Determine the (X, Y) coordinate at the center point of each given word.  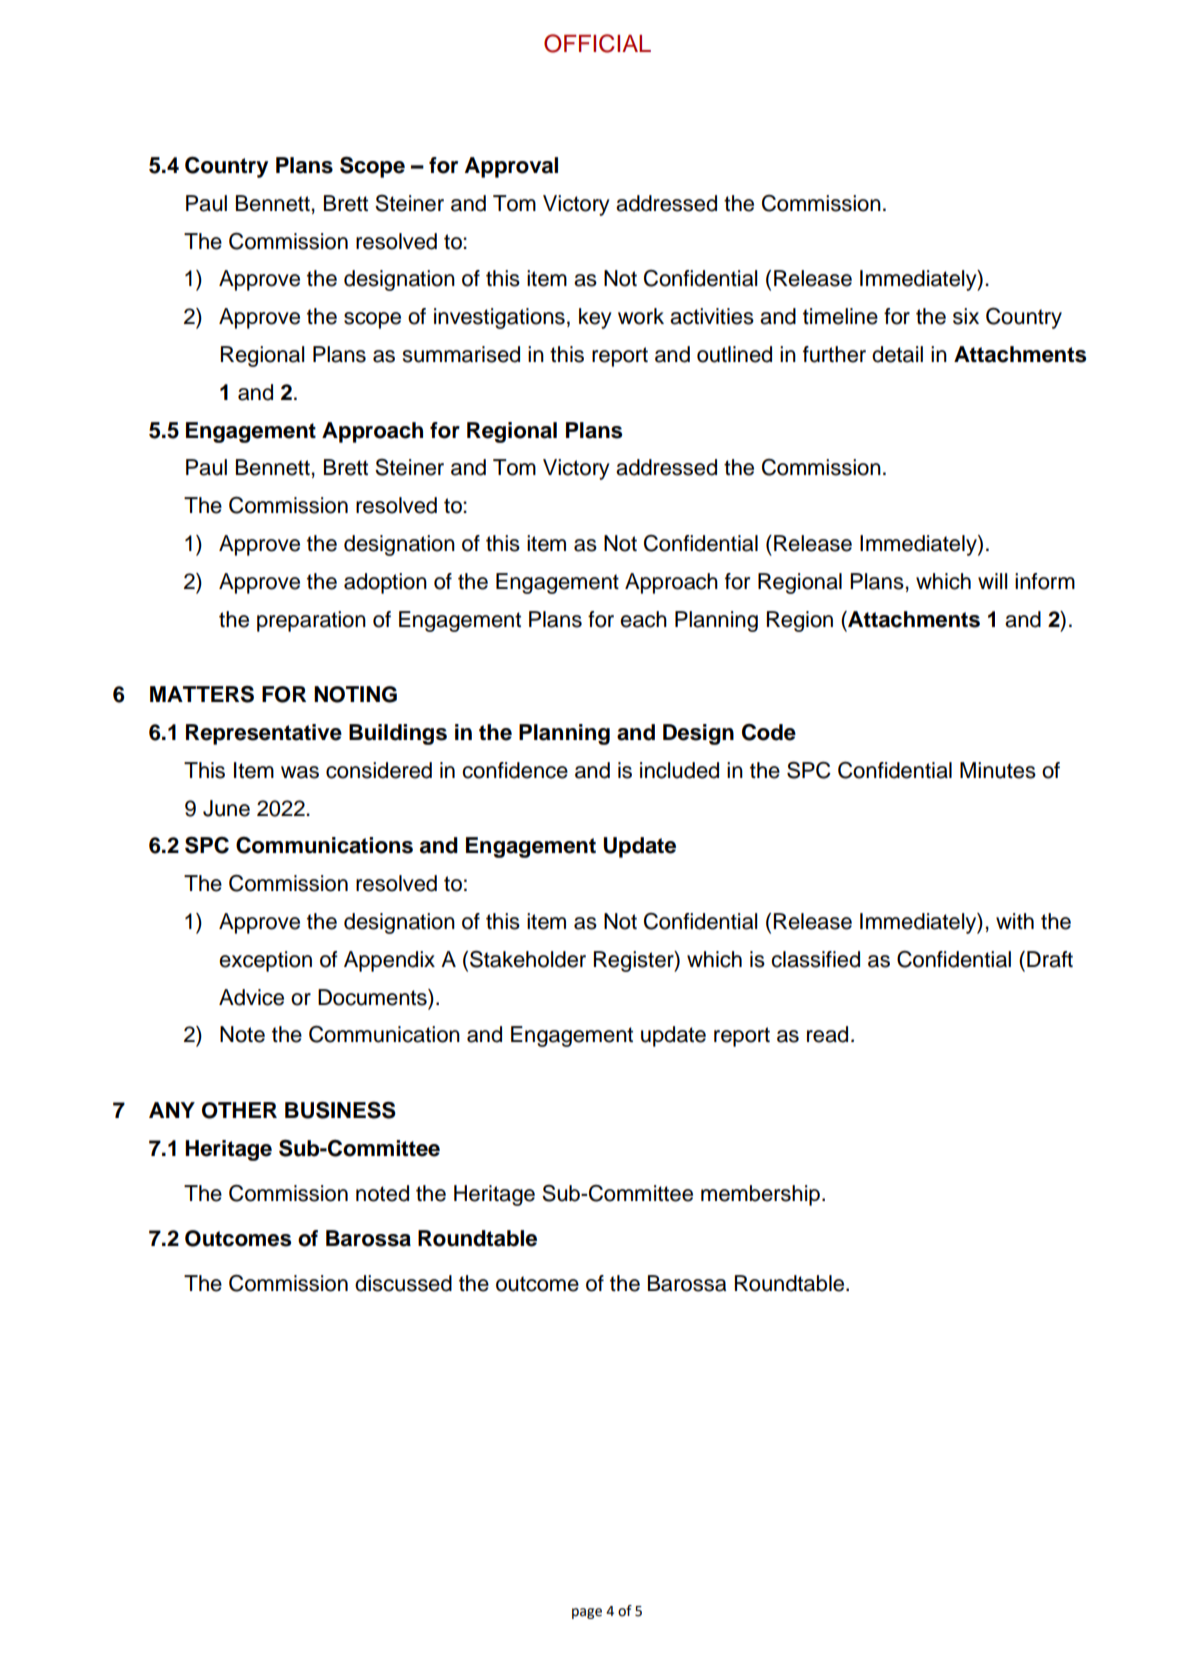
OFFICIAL (597, 43)
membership (760, 1195)
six (966, 316)
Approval (511, 167)
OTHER (239, 1110)
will (992, 581)
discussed (403, 1283)
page (587, 1613)
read (827, 1034)
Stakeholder (528, 959)
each (643, 619)
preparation (311, 621)
